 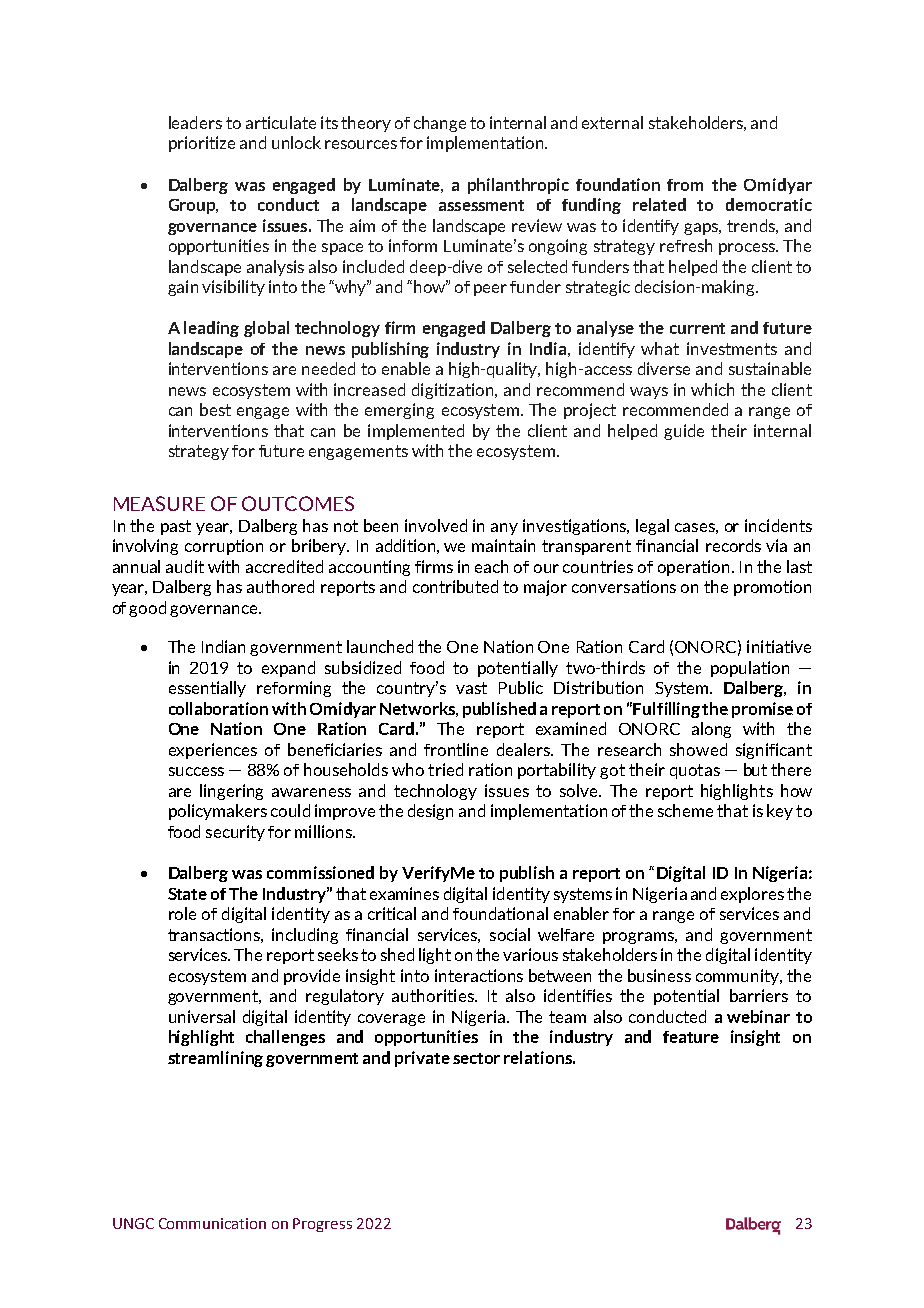 What do you see at coordinates (685, 185) in the document?
I see `from` at bounding box center [685, 185].
